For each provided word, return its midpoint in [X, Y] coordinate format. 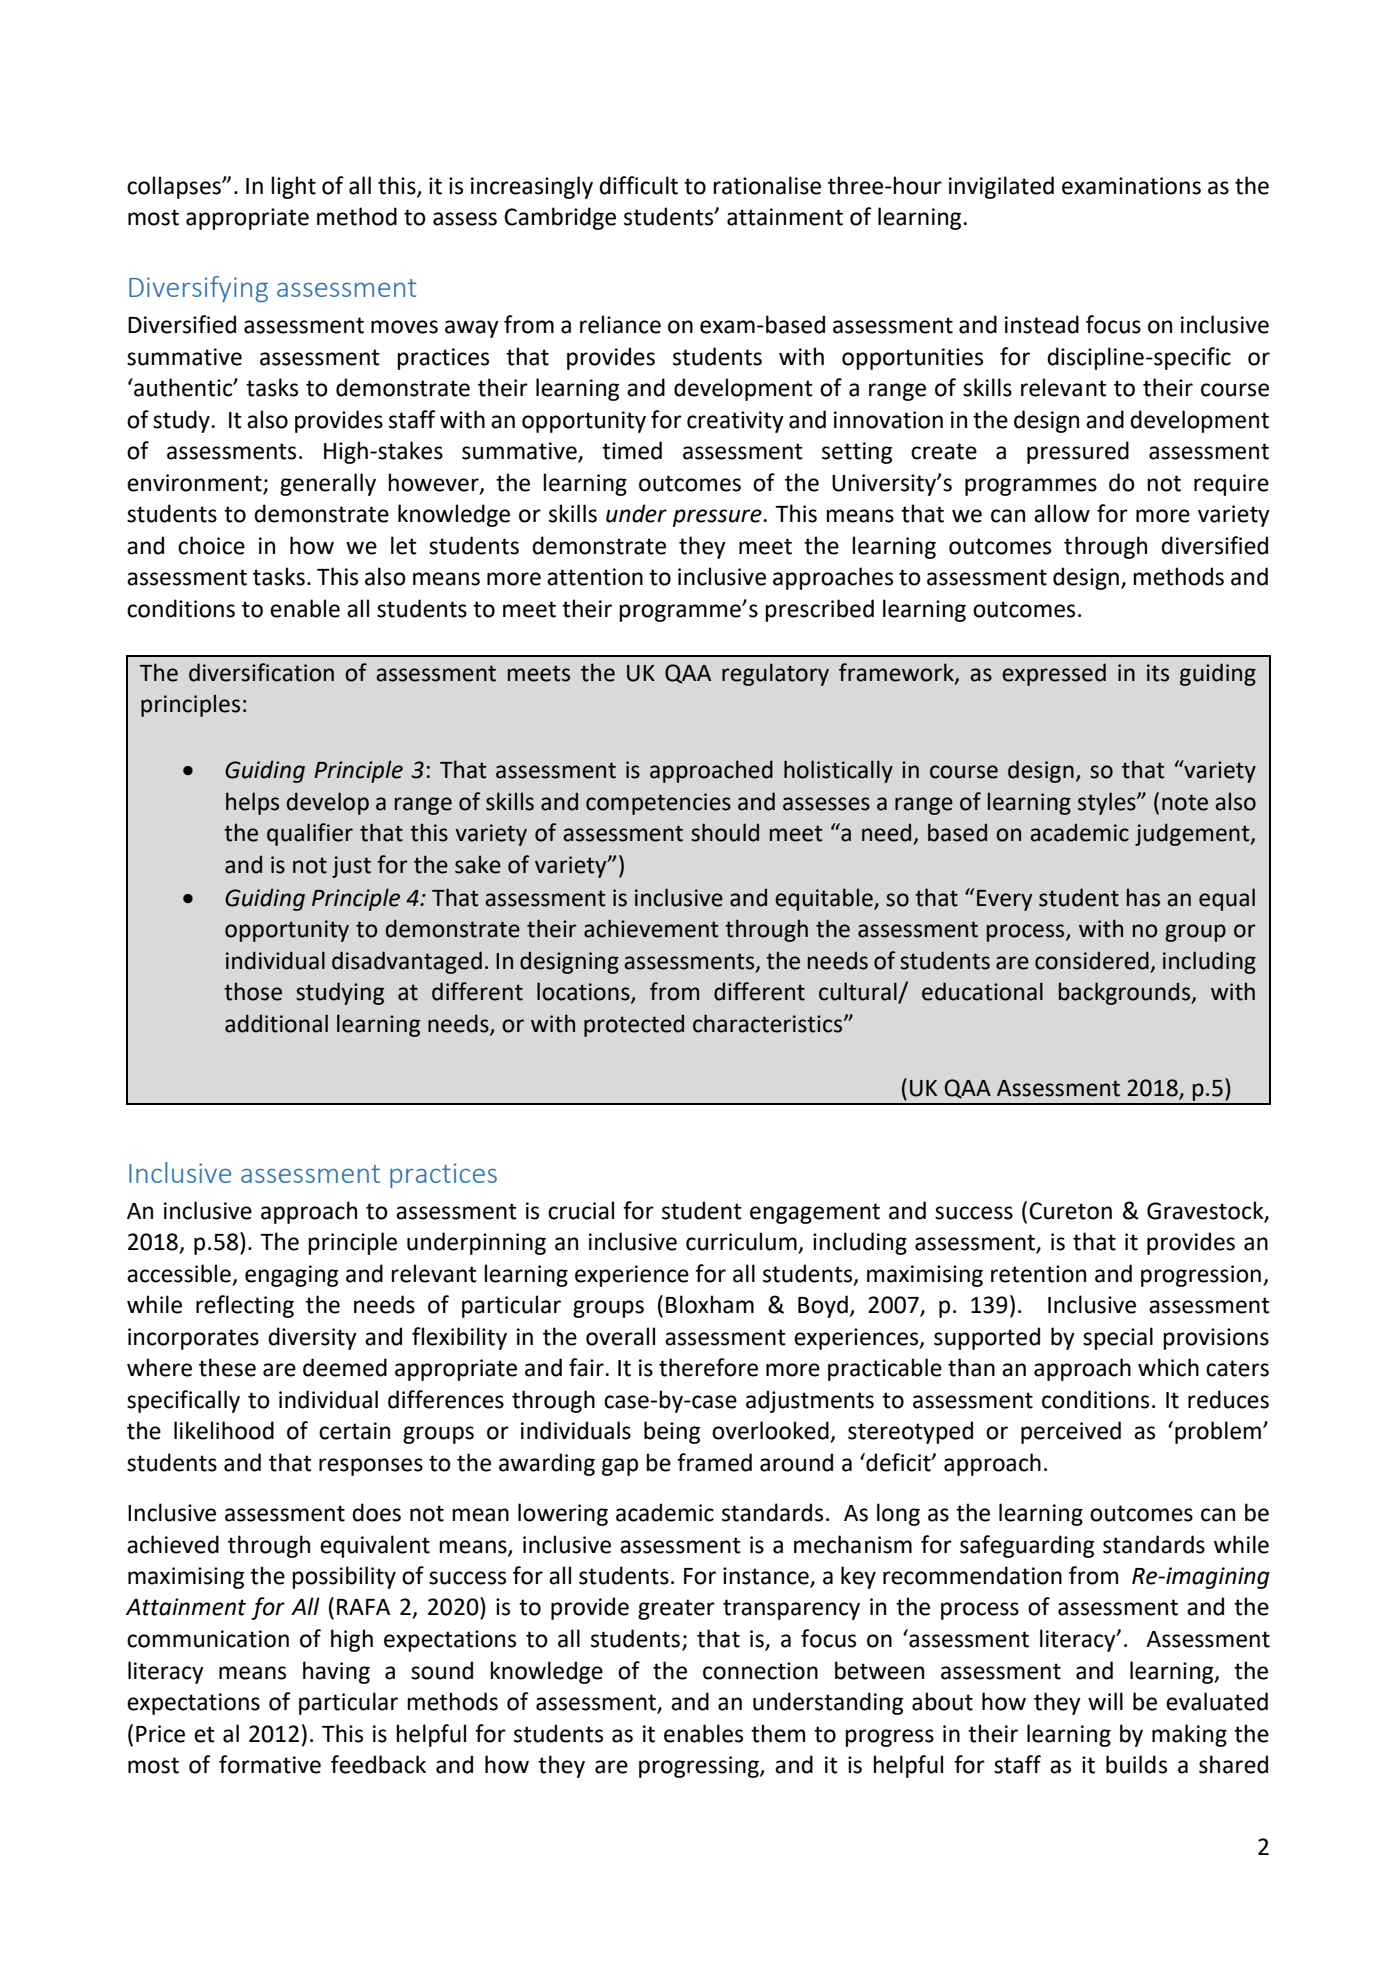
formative [270, 1764]
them [778, 1733]
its [1158, 673]
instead [1042, 324]
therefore [708, 1367]
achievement [651, 928]
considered [1092, 960]
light [293, 187]
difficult [638, 185]
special [1118, 1338]
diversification [261, 672]
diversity [312, 1338]
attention [595, 577]
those [253, 991]
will [1105, 1701]
